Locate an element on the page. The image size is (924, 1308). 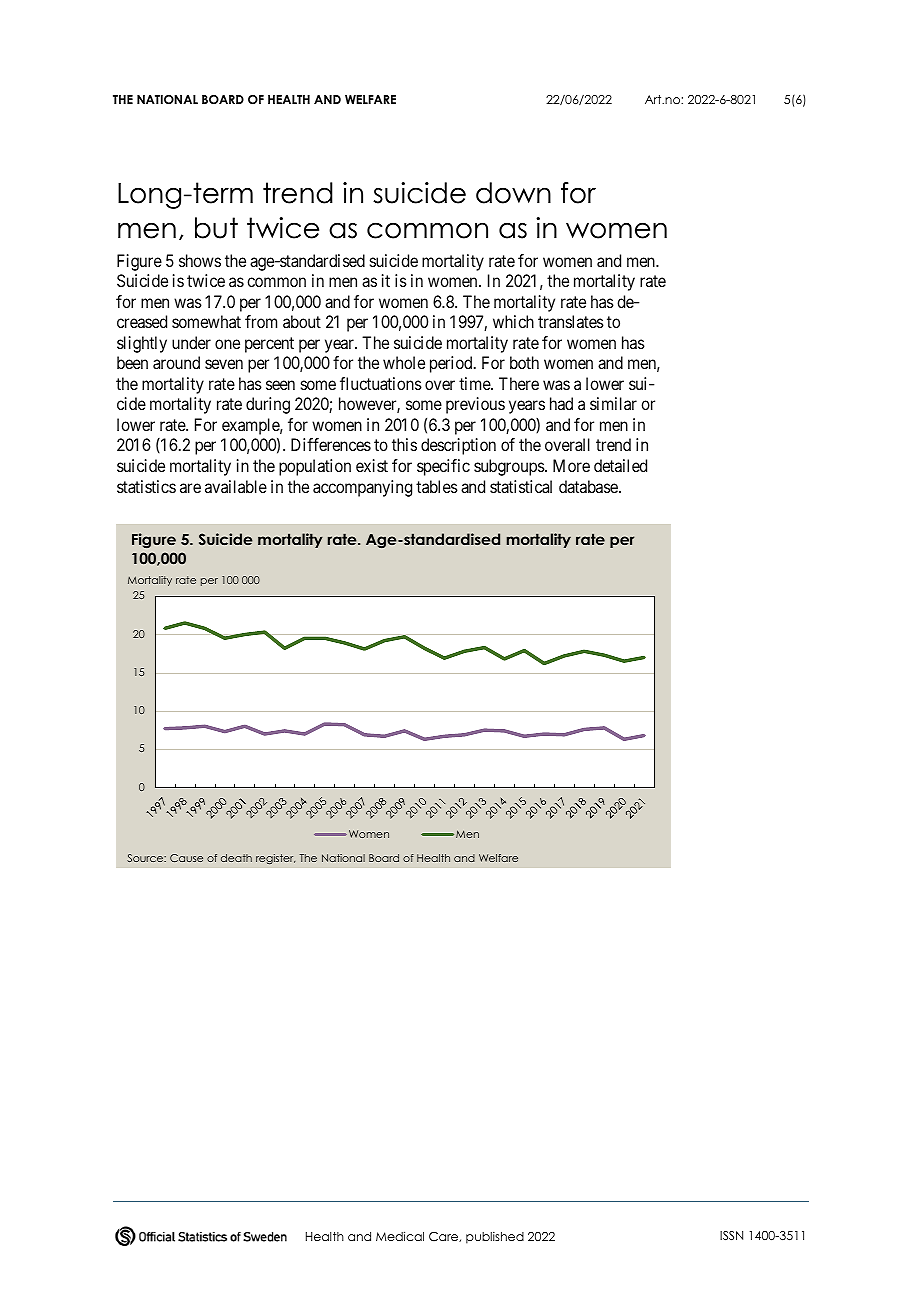
Cause is located at coordinates (186, 858).
